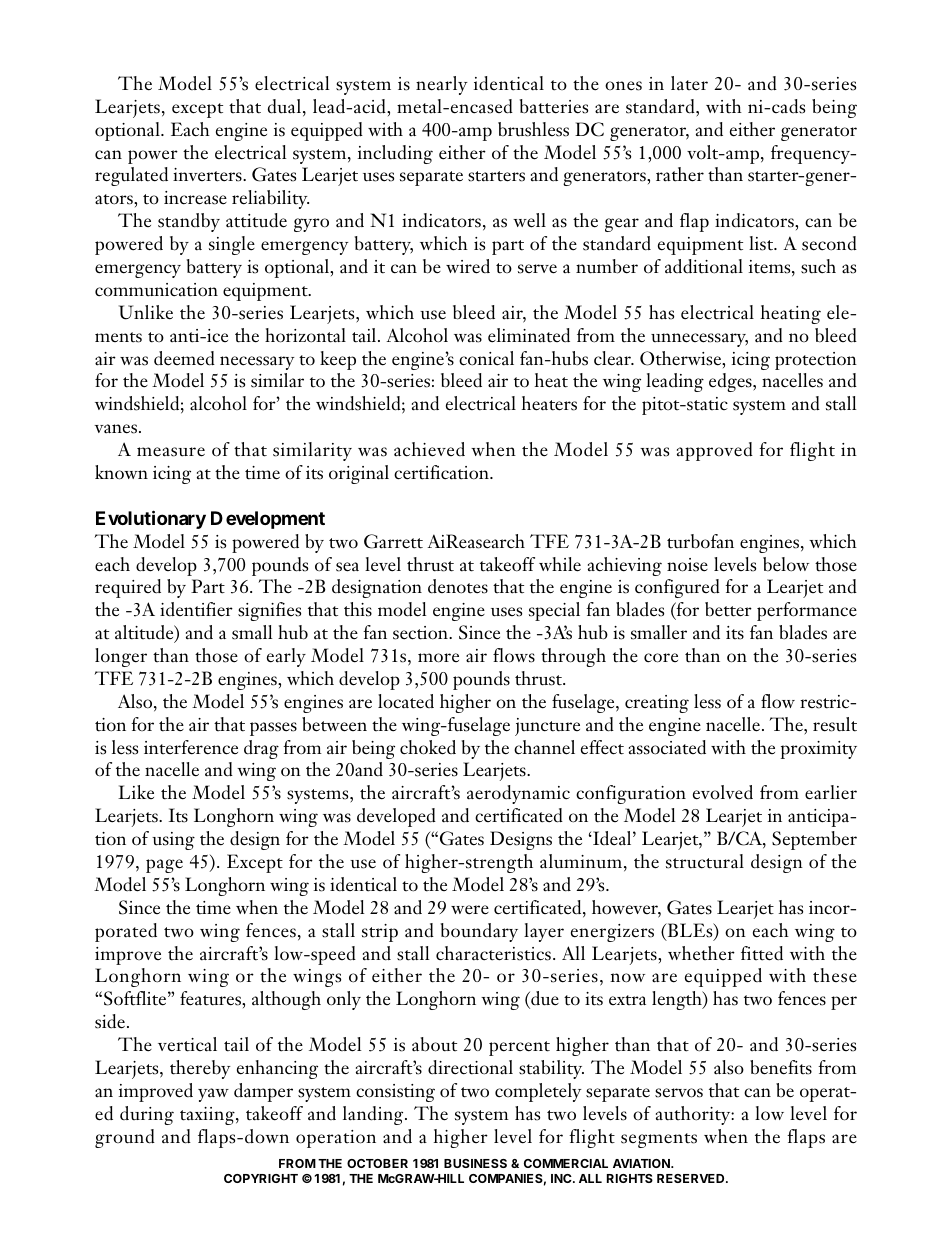 This screenshot has height=1233, width=952. What do you see at coordinates (728, 609) in the screenshot?
I see `better` at bounding box center [728, 609].
